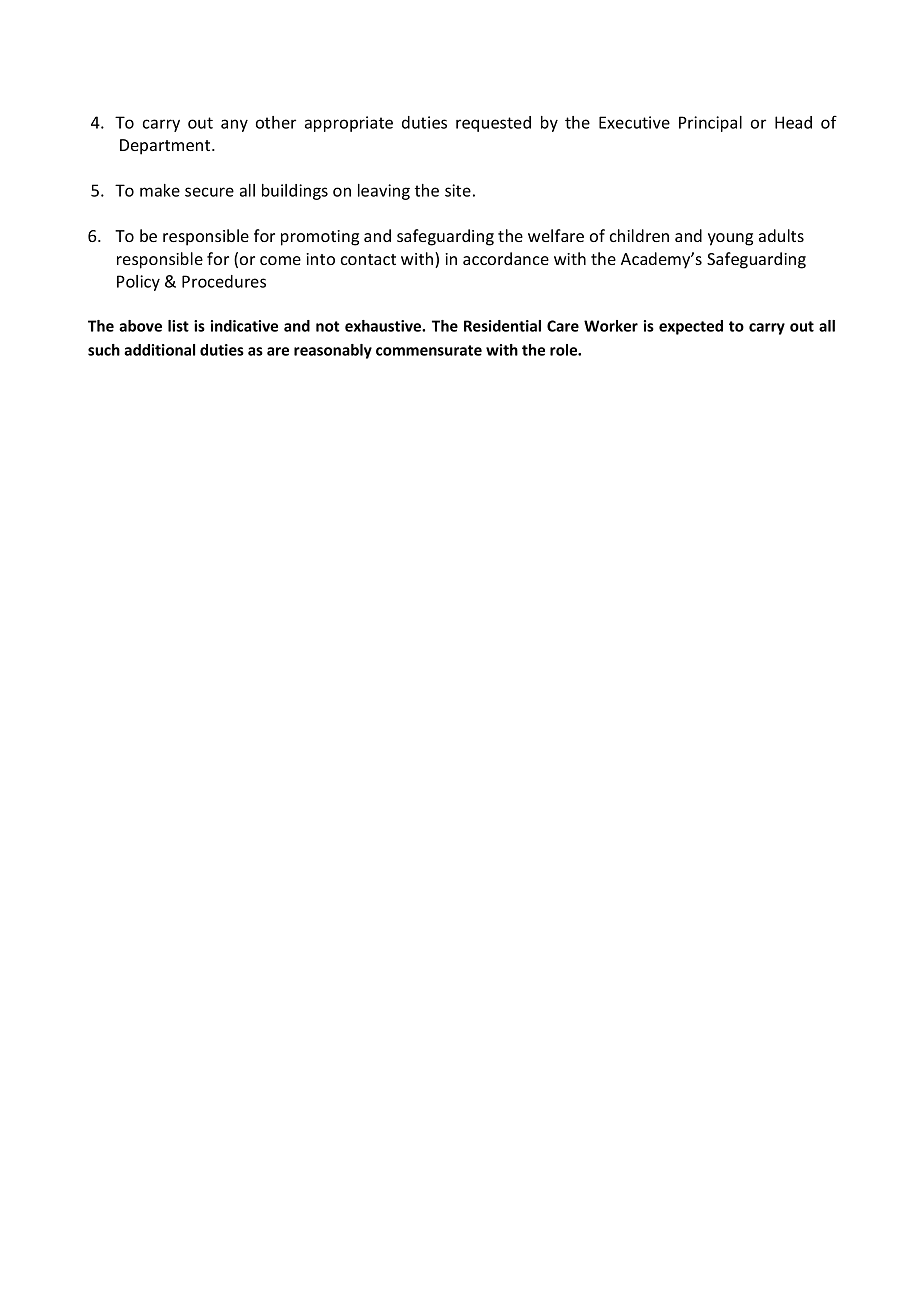  What do you see at coordinates (730, 239) in the screenshot?
I see `young` at bounding box center [730, 239].
